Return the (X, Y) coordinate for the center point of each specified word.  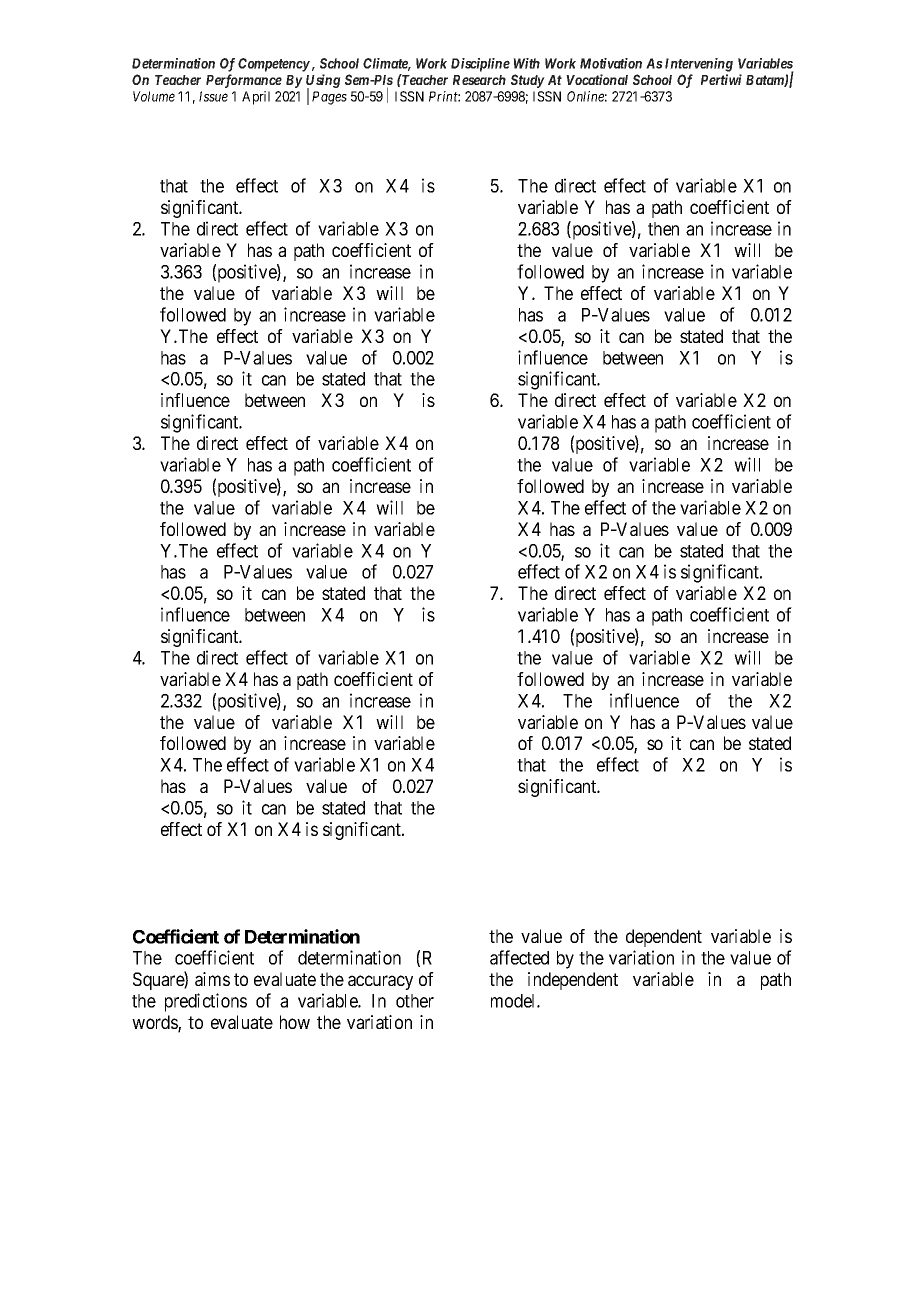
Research (479, 80)
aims (212, 979)
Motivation (611, 63)
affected (519, 957)
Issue (213, 96)
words (155, 1023)
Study (528, 81)
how (295, 1022)
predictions (206, 1002)
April (256, 98)
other (415, 1001)
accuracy (380, 982)
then (663, 229)
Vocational (597, 79)
